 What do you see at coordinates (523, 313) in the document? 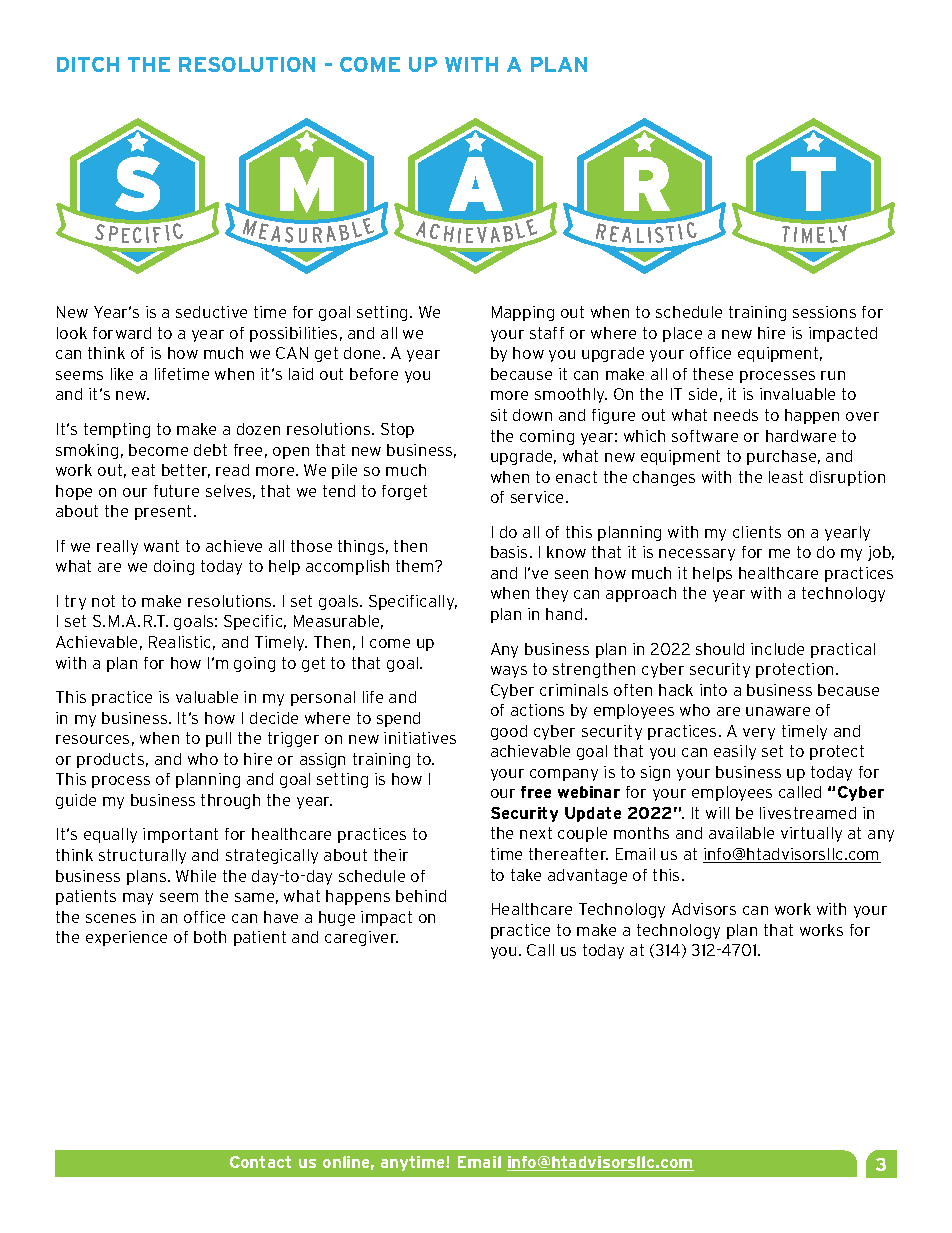
I see `Mapping` at bounding box center [523, 313].
